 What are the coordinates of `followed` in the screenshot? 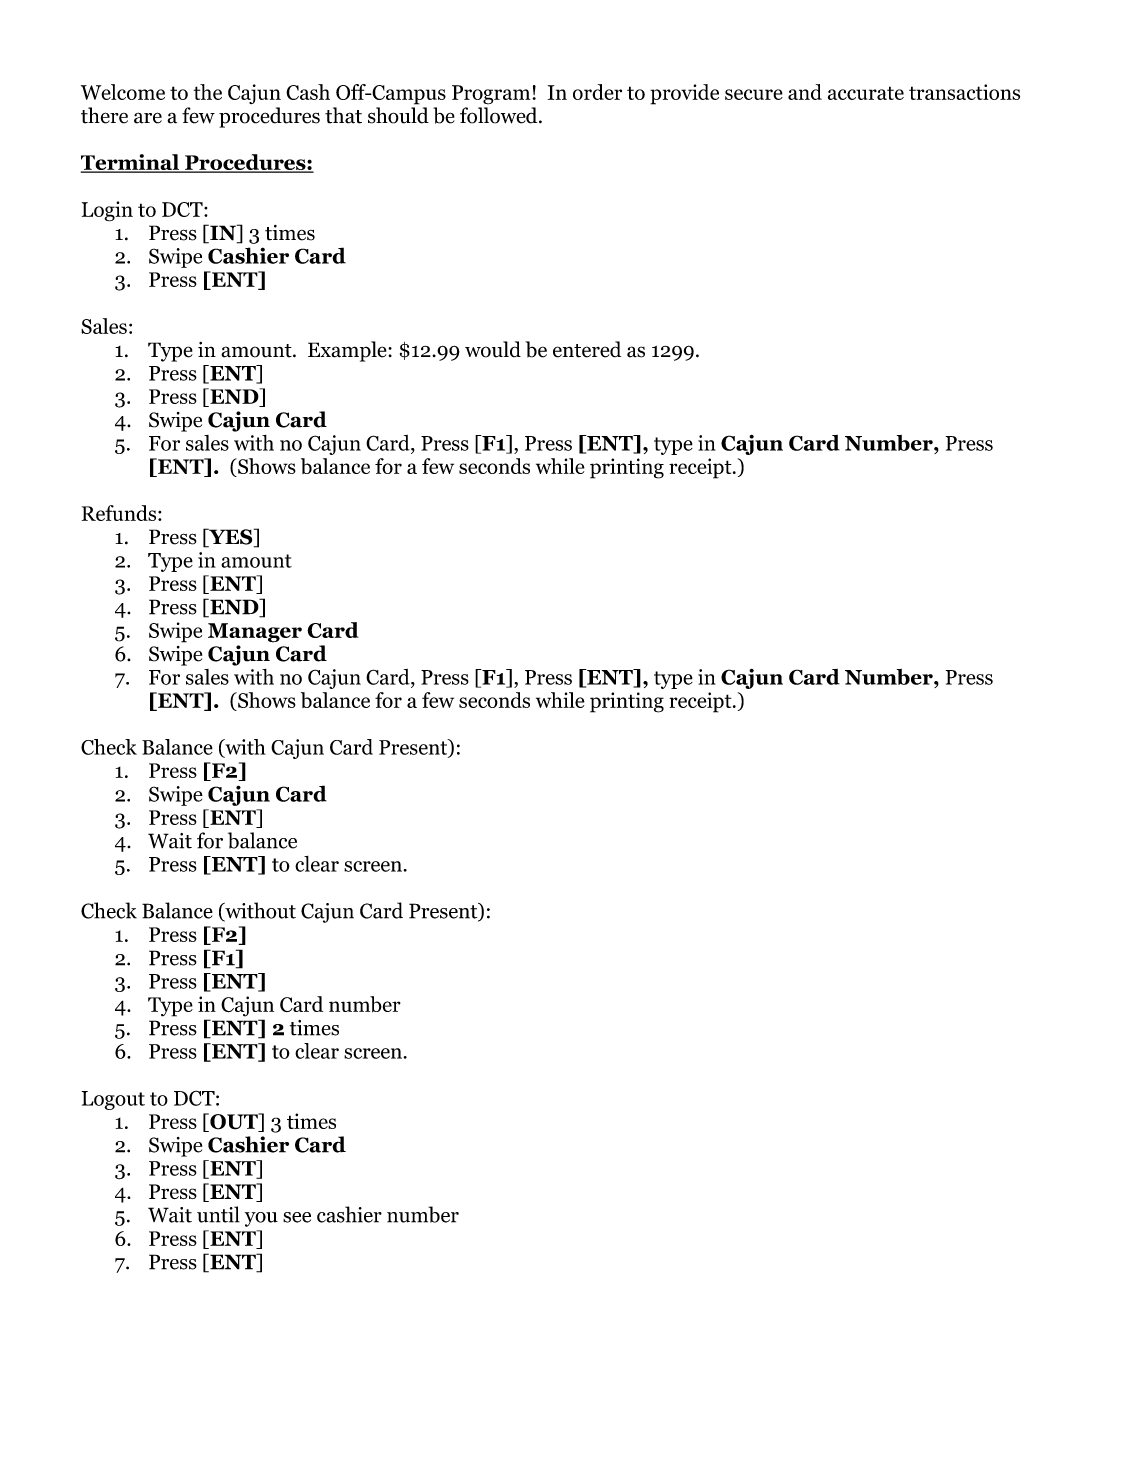 It's located at (500, 115).
